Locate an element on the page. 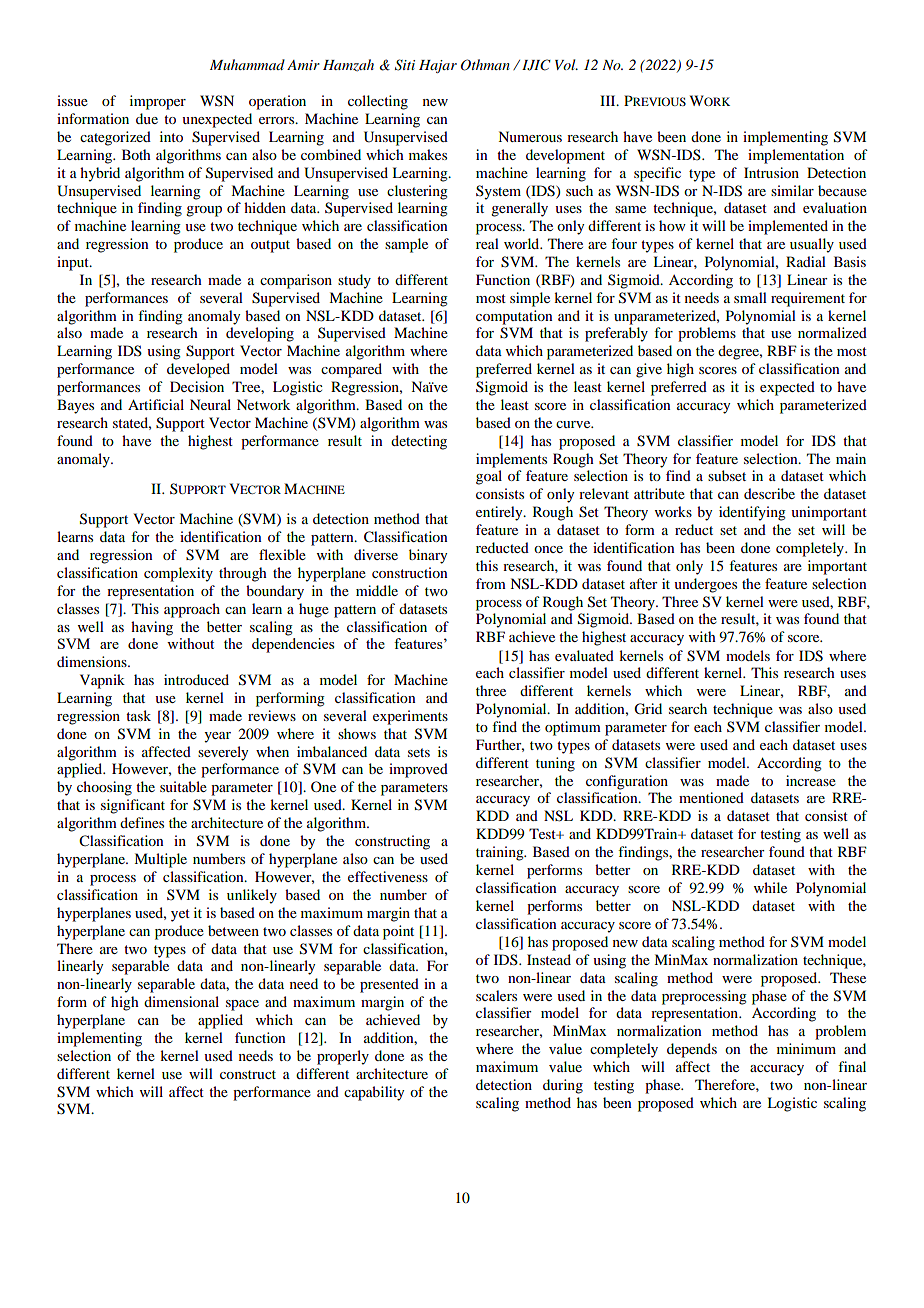  implementation is located at coordinates (796, 156).
